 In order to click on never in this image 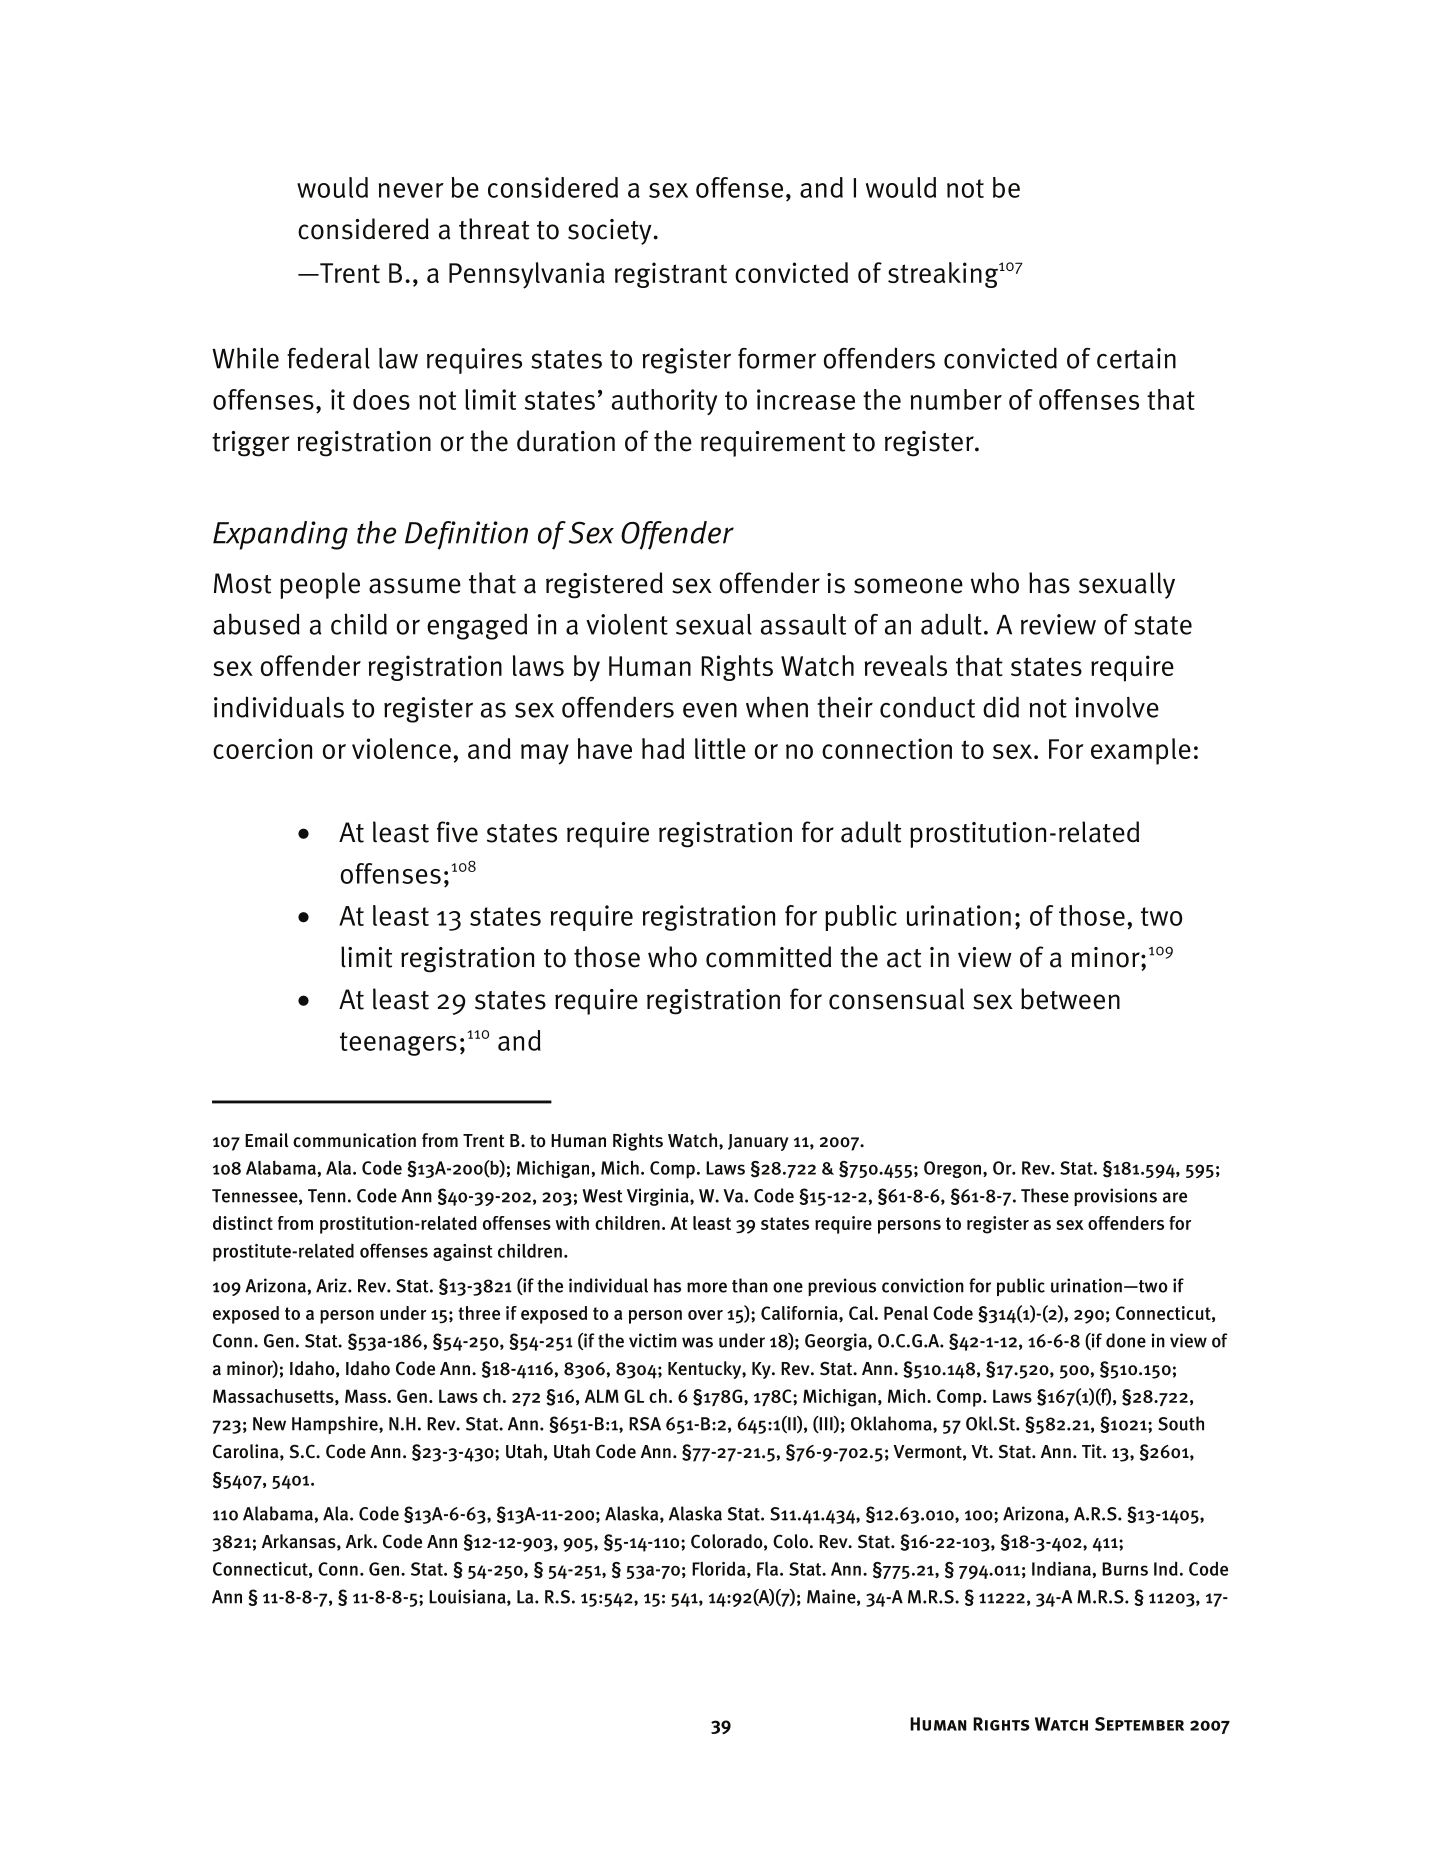, I will do `click(411, 190)`.
